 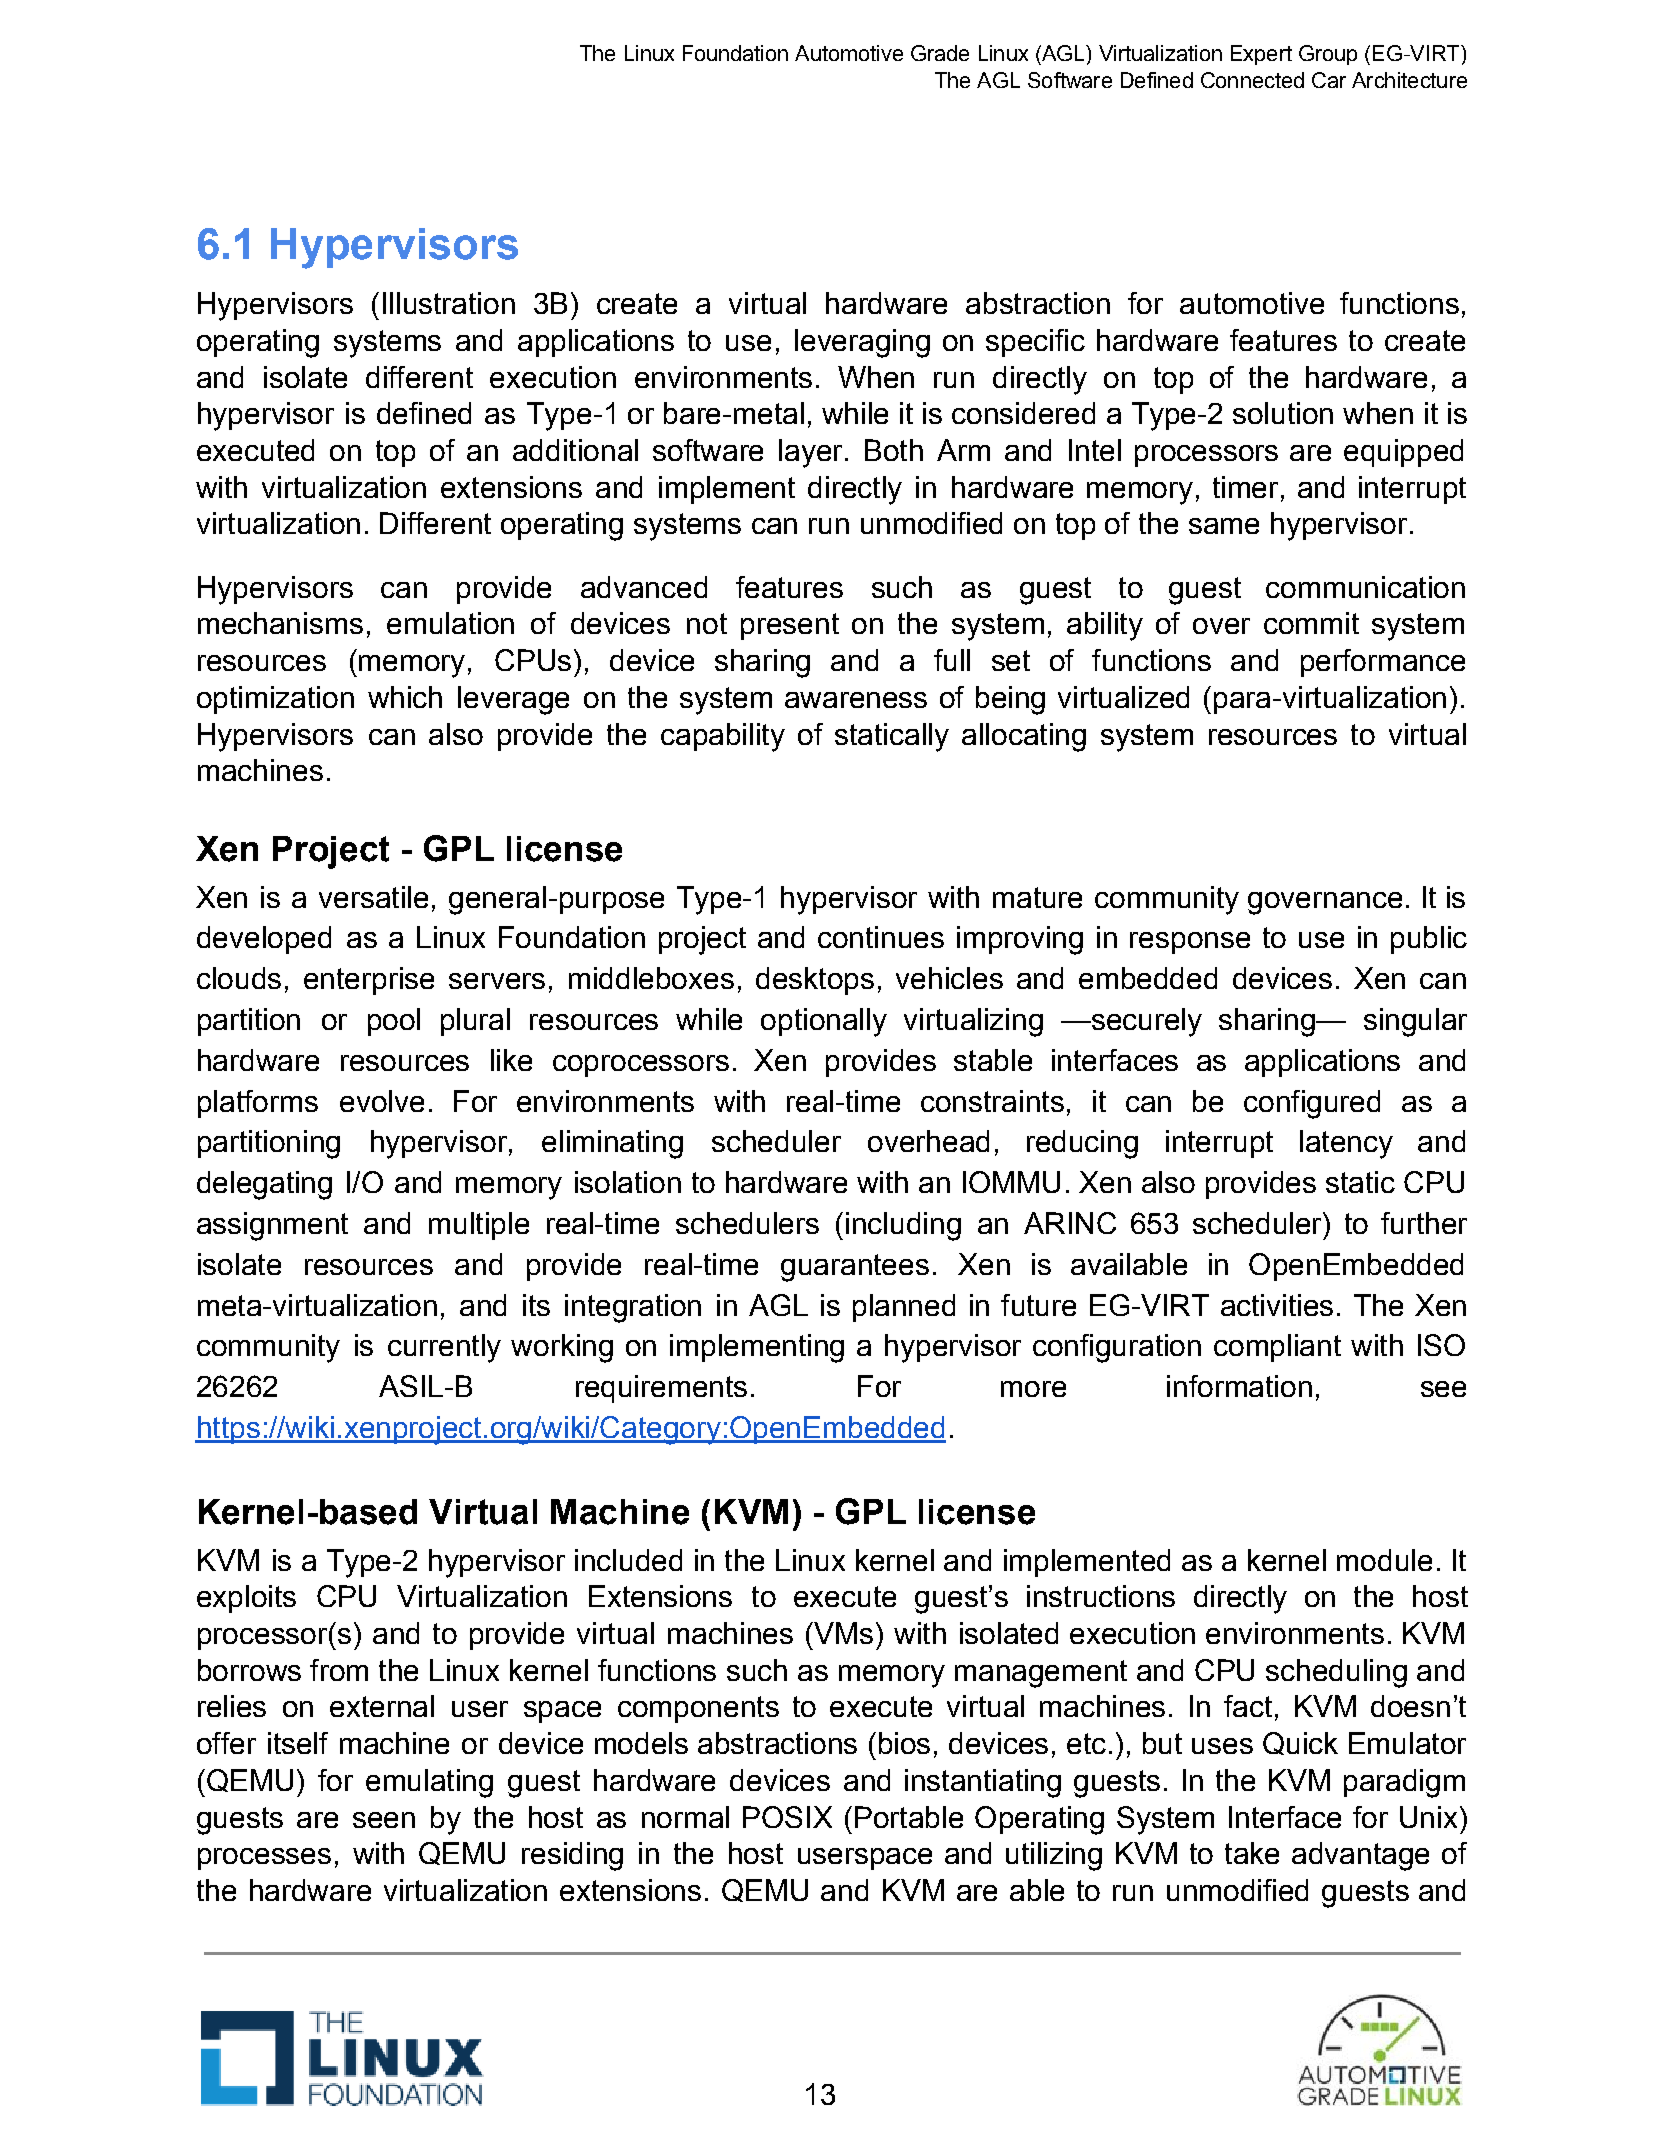 I want to click on enterprise, so click(x=369, y=981).
